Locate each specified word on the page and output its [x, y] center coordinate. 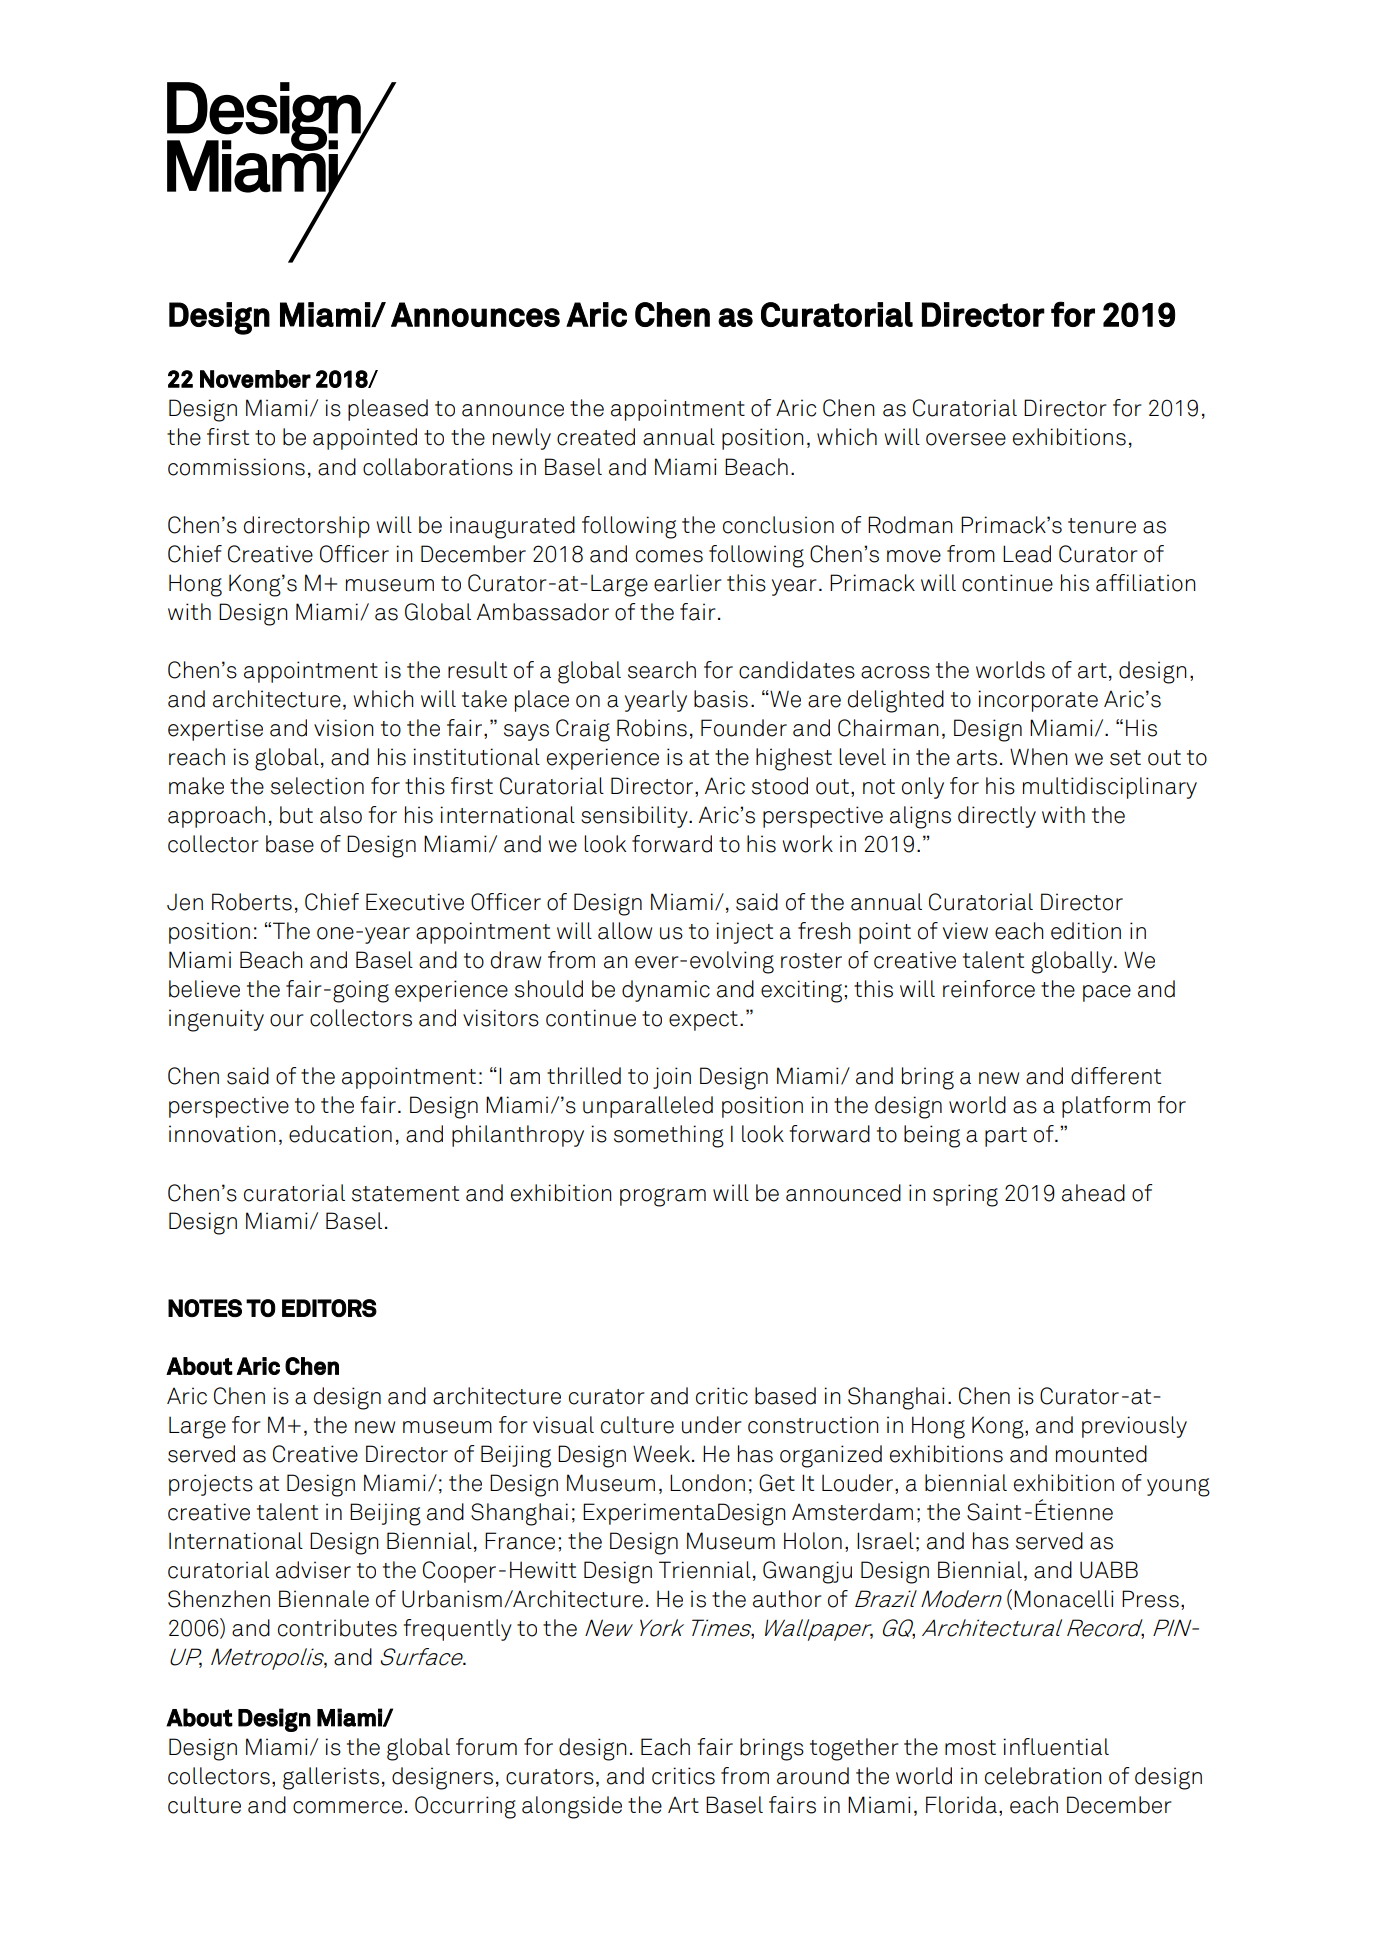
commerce [347, 1807]
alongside [572, 1807]
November [255, 379]
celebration [1043, 1776]
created [596, 437]
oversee [966, 439]
